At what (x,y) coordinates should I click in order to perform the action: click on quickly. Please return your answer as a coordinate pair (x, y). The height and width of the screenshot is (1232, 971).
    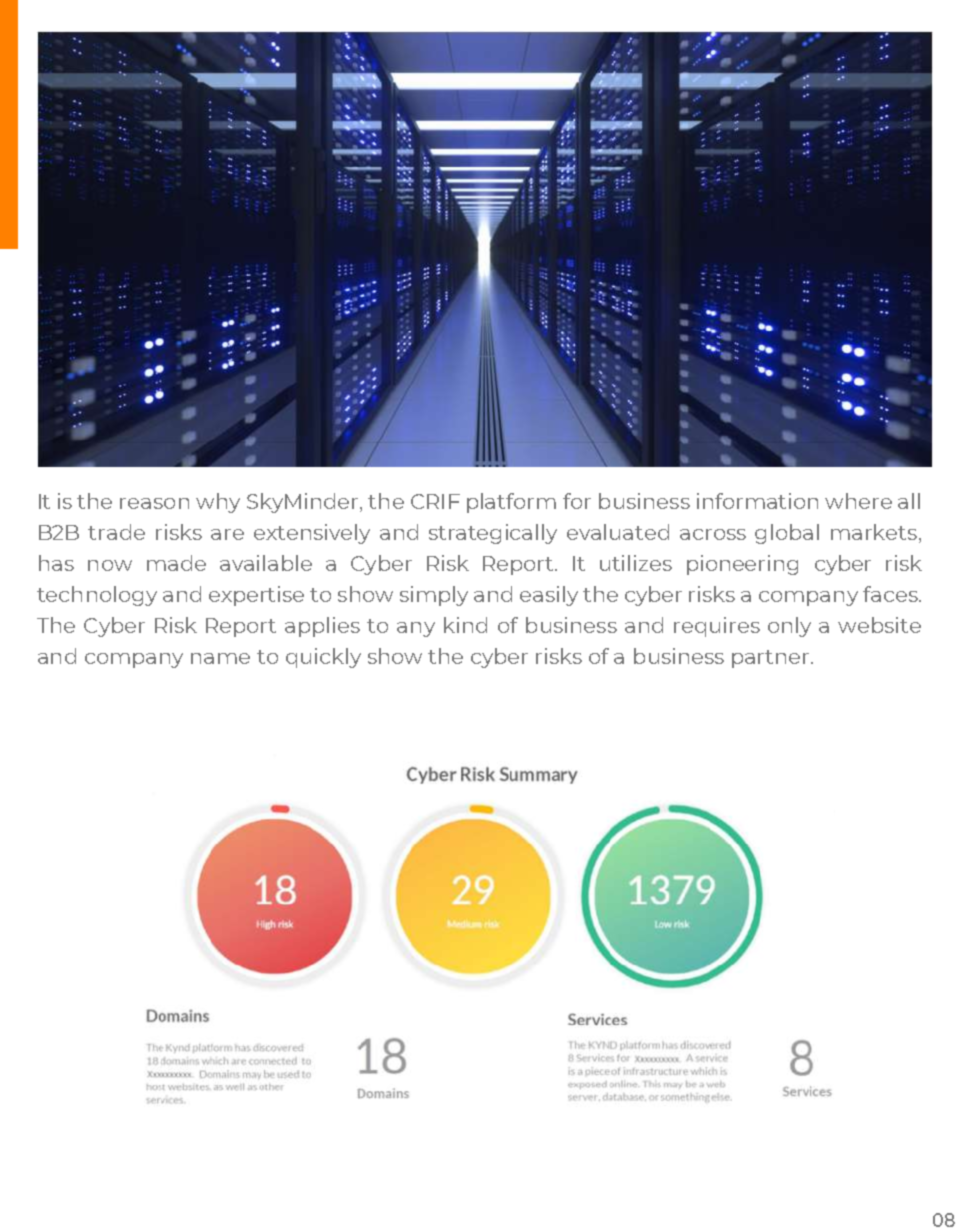
    Looking at the image, I should click on (323, 658).
